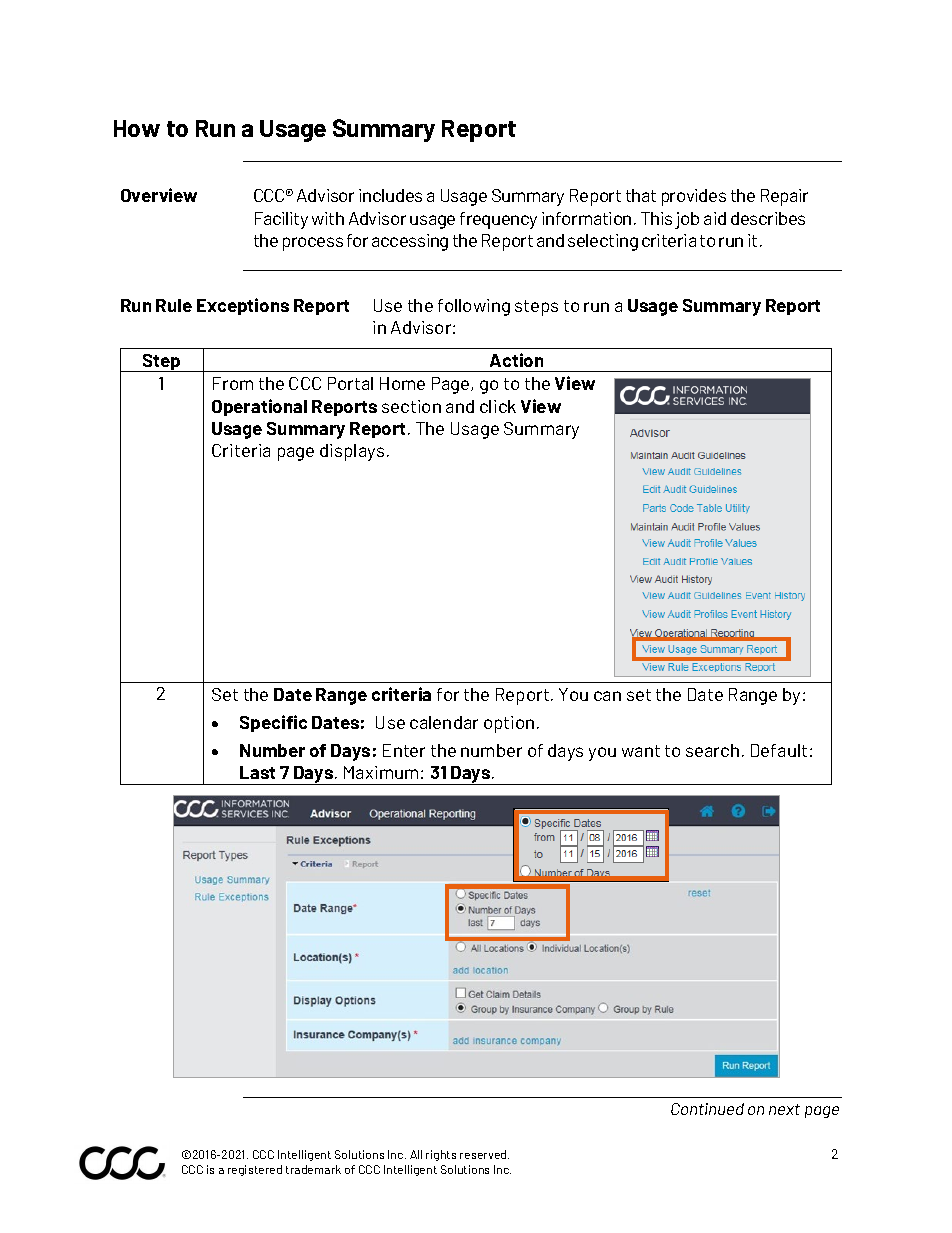 Image resolution: width=952 pixels, height=1233 pixels. Describe the element at coordinates (137, 128) in the image. I see `How` at that location.
